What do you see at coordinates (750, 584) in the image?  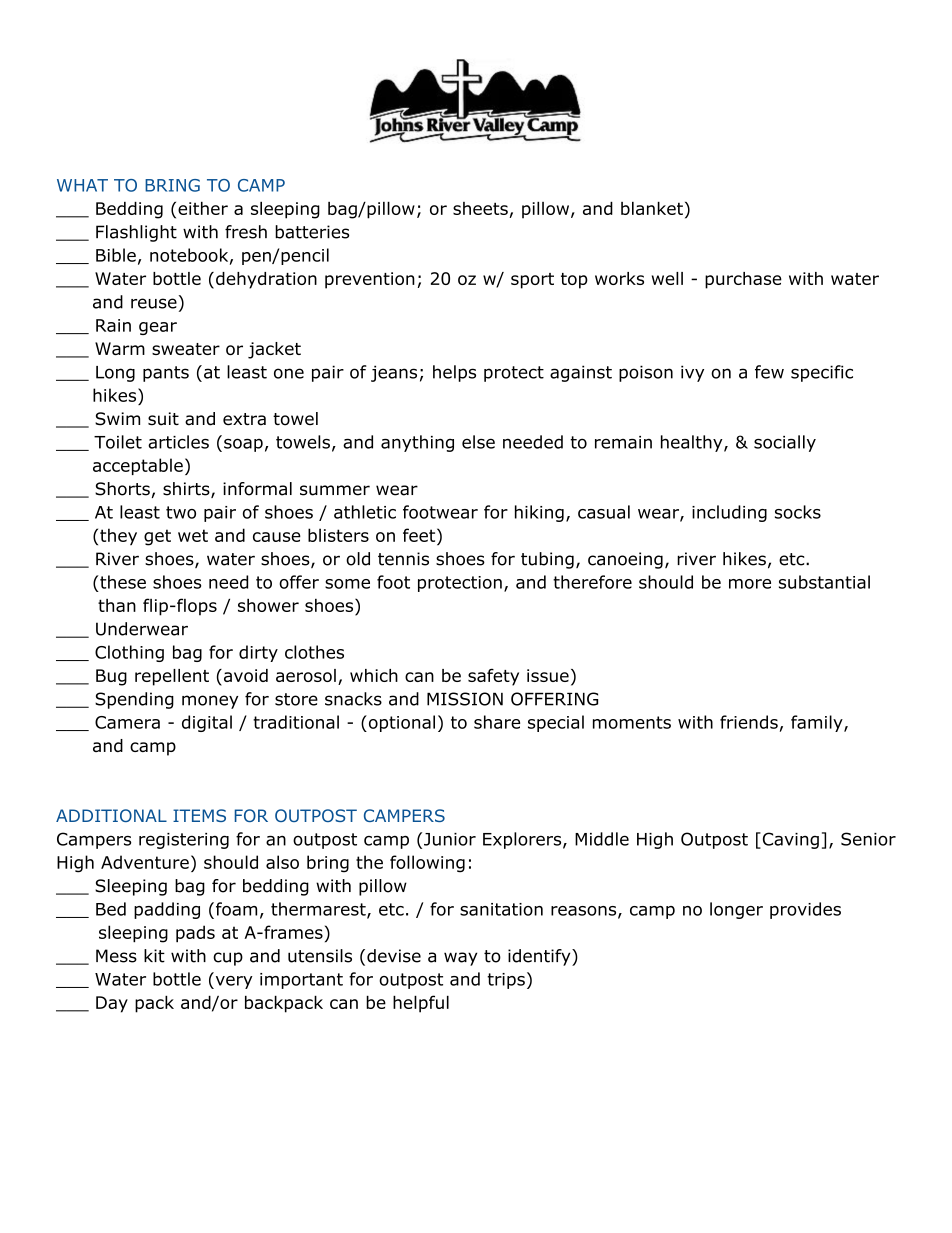 I see `more` at bounding box center [750, 584].
